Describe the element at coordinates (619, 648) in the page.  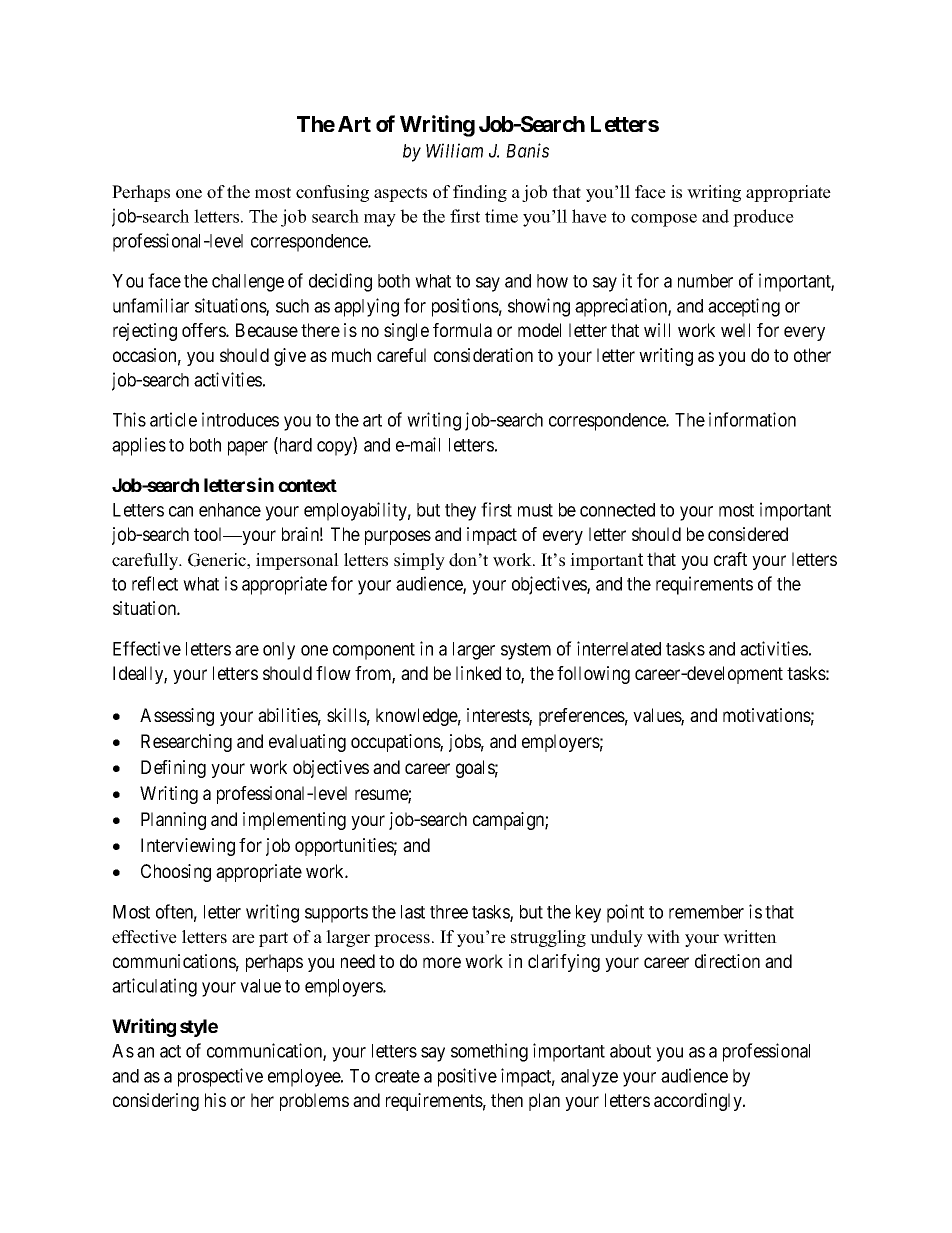
I see `interrelated` at that location.
